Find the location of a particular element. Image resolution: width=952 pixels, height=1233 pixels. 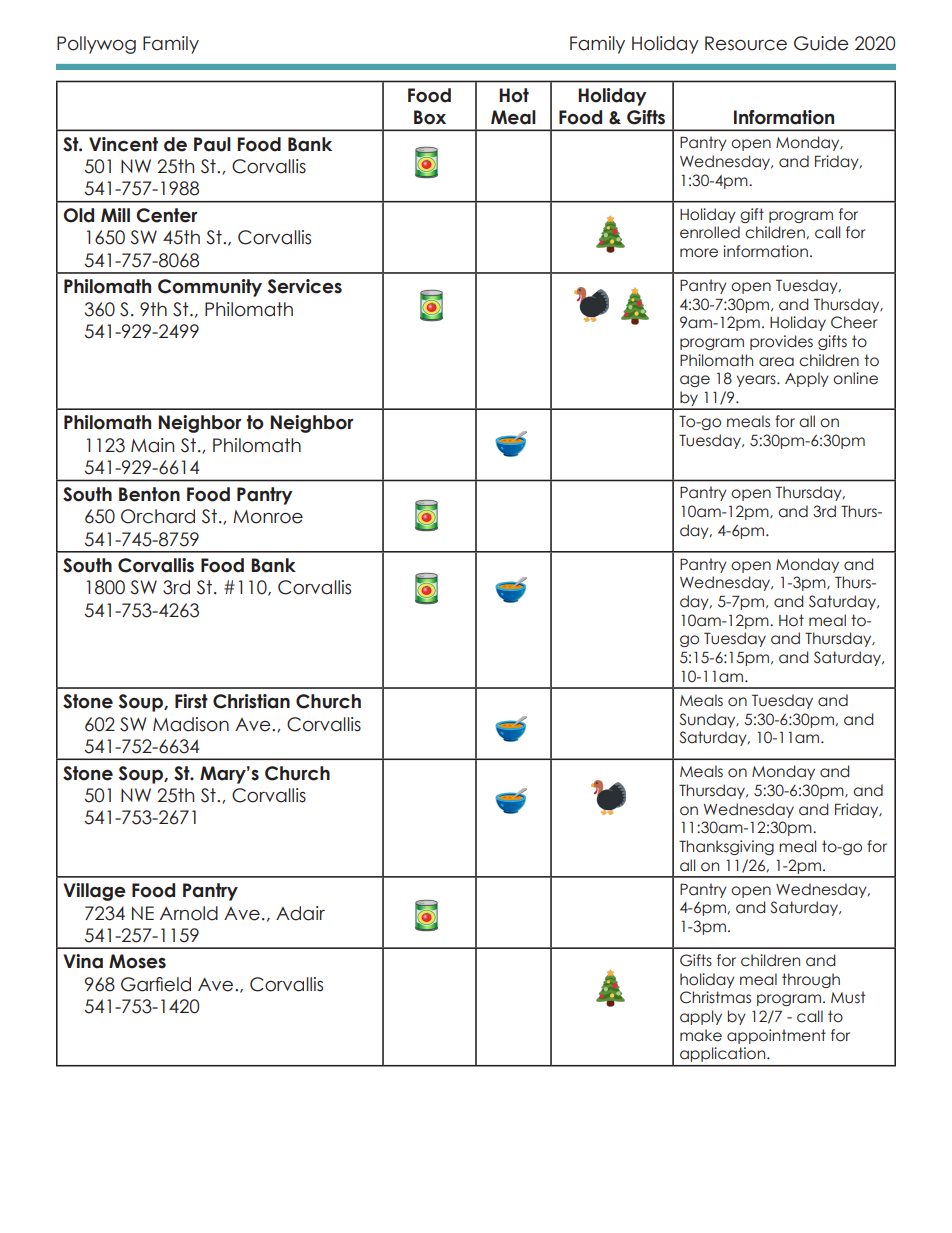

Resource is located at coordinates (746, 43).
